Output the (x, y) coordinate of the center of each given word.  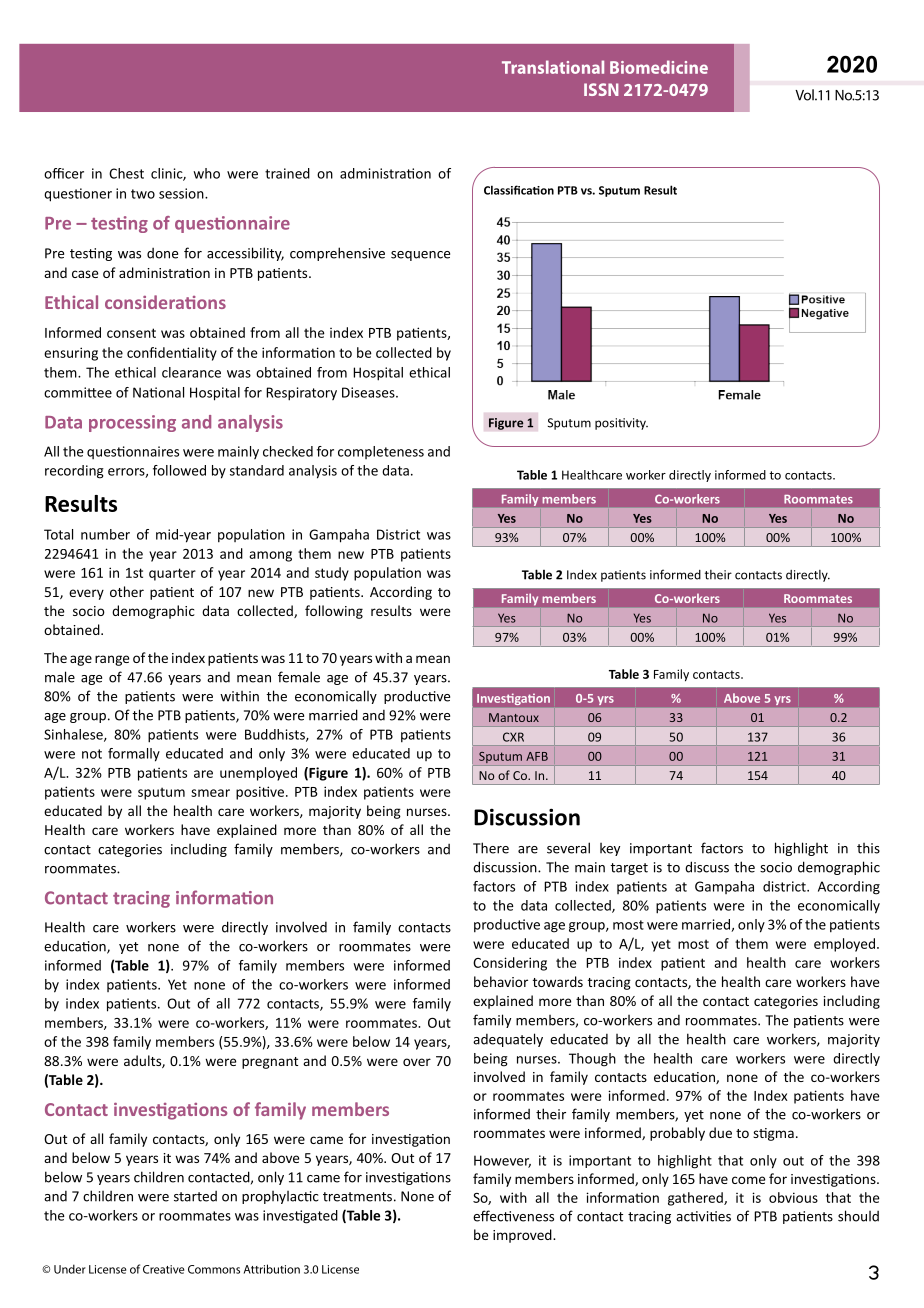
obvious (793, 1197)
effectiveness (513, 1216)
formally (134, 755)
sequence (420, 256)
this (868, 848)
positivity (621, 424)
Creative (163, 1269)
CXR (513, 737)
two (143, 194)
